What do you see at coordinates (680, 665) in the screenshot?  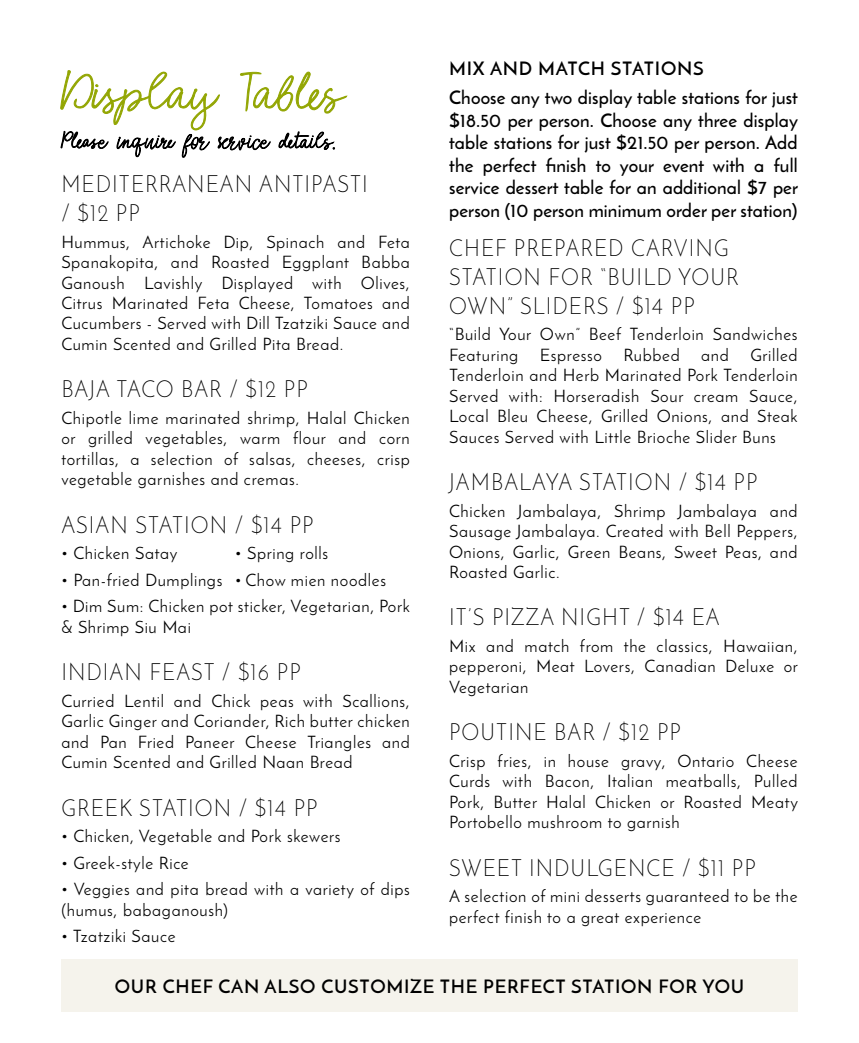 I see `Canadian` at bounding box center [680, 665].
